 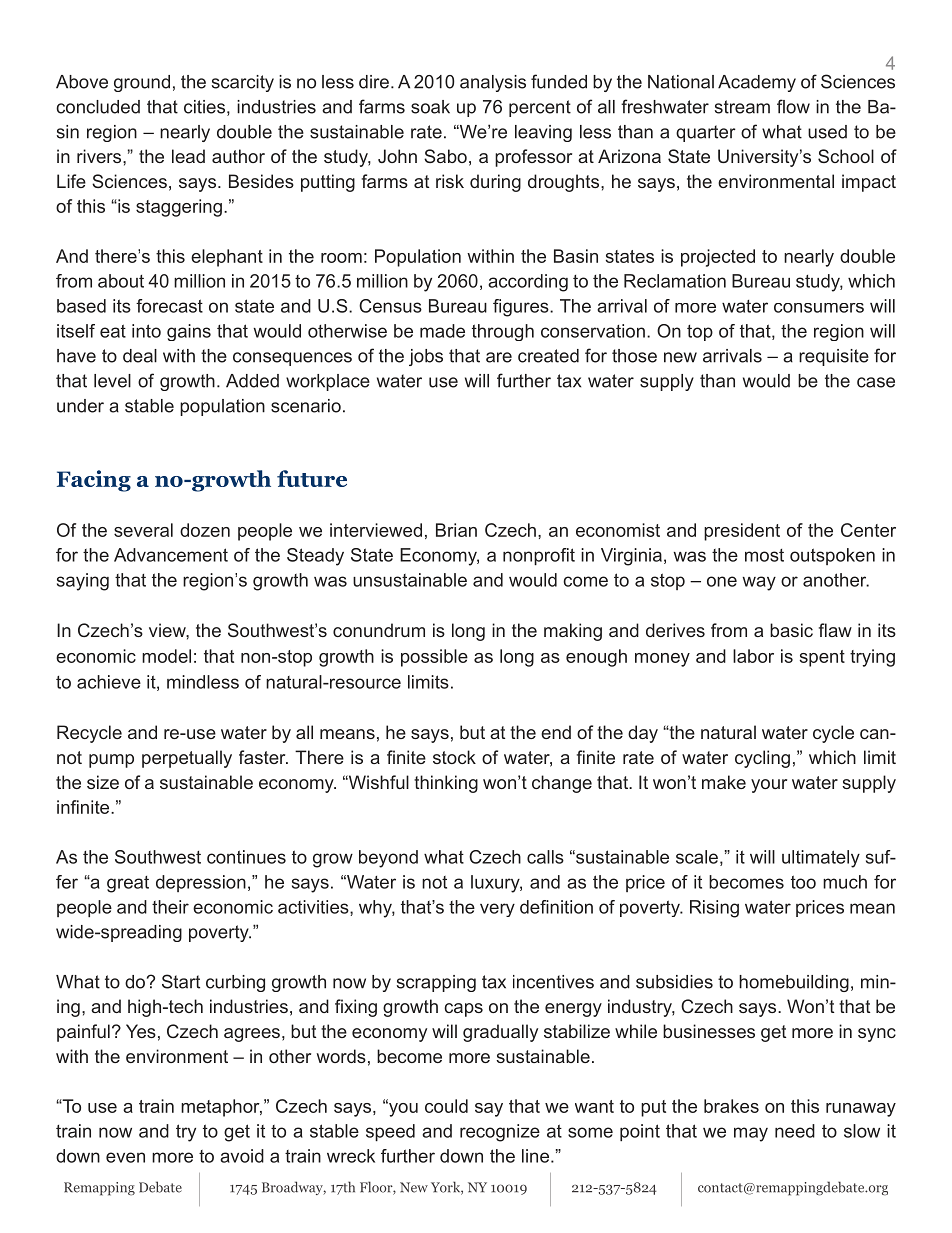 What do you see at coordinates (500, 1133) in the document?
I see `recognize` at bounding box center [500, 1133].
